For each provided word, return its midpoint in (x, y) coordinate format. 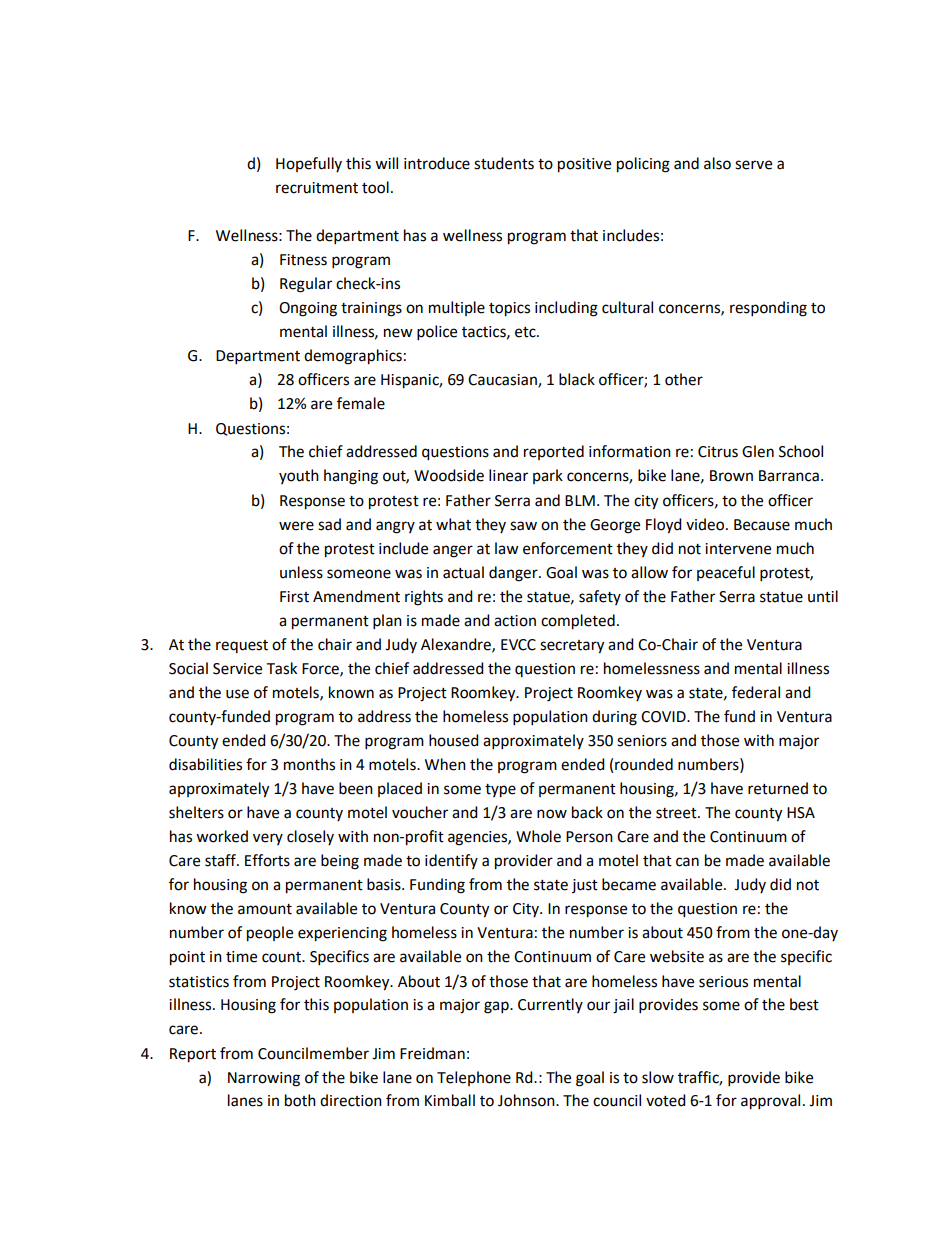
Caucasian (503, 381)
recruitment (317, 188)
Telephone (474, 1078)
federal (756, 692)
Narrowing (264, 1079)
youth (299, 476)
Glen (758, 451)
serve (753, 165)
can (687, 862)
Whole (538, 836)
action (515, 621)
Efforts (267, 860)
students (504, 163)
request (242, 646)
